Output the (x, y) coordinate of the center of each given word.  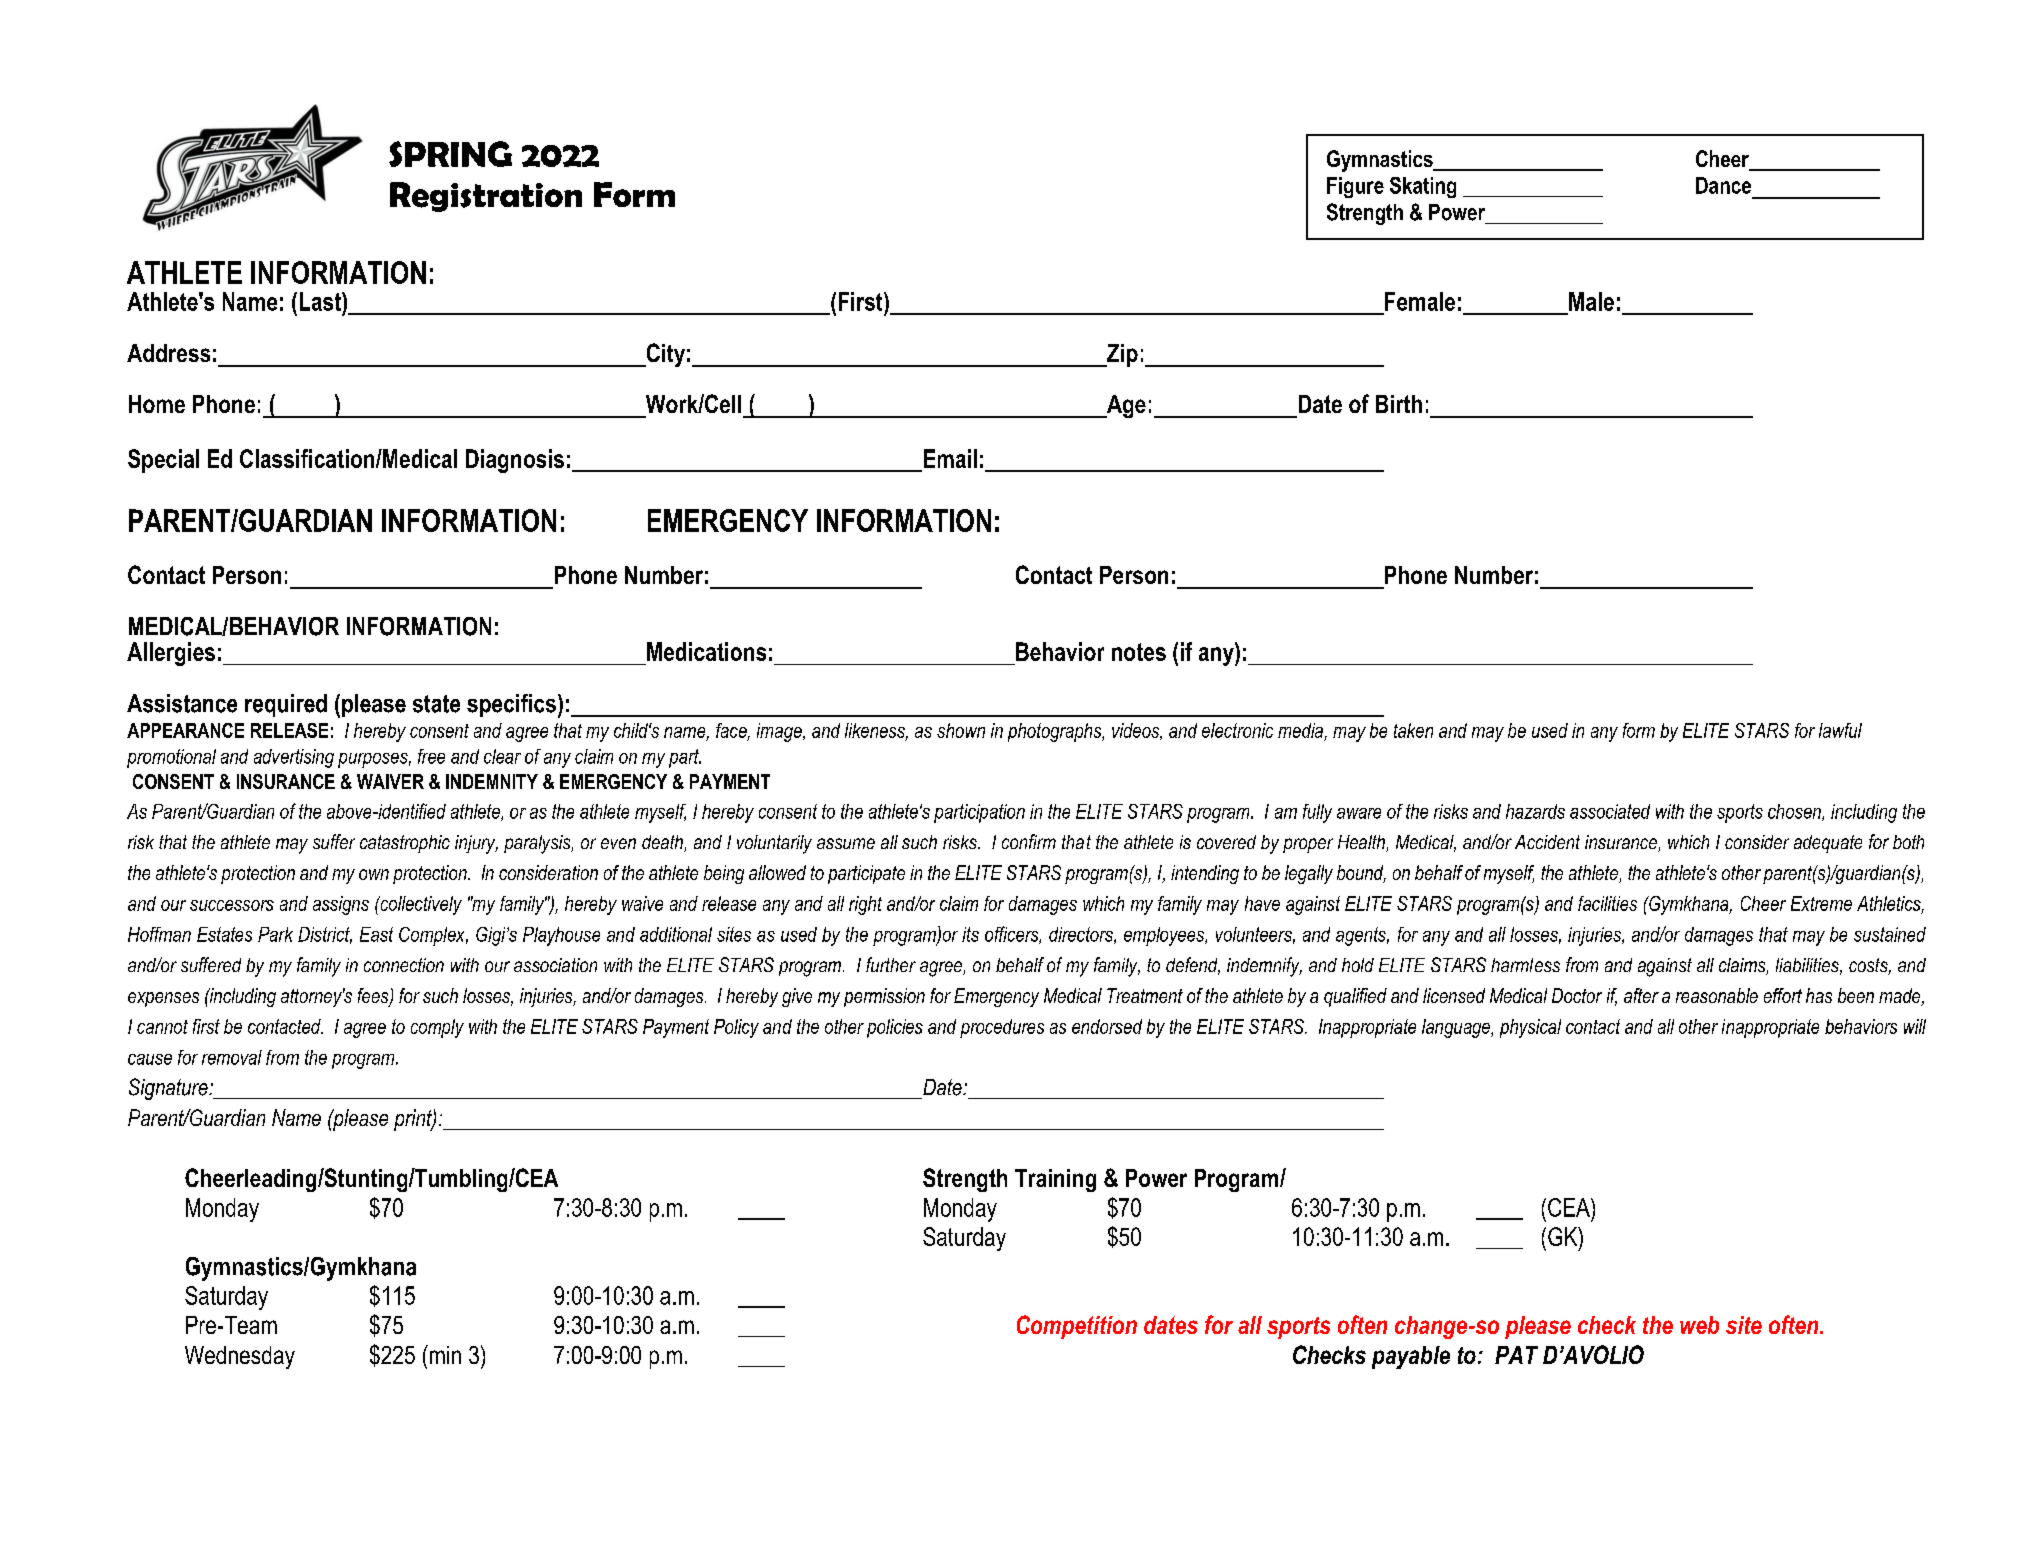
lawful (1840, 730)
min (444, 1354)
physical (1530, 1028)
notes (1139, 652)
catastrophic (405, 844)
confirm (1029, 841)
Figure (1355, 187)
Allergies (171, 654)
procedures (1002, 1028)
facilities (1607, 903)
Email (950, 458)
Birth (1399, 404)
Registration (486, 197)
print (414, 1120)
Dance (1723, 185)
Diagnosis (515, 461)
